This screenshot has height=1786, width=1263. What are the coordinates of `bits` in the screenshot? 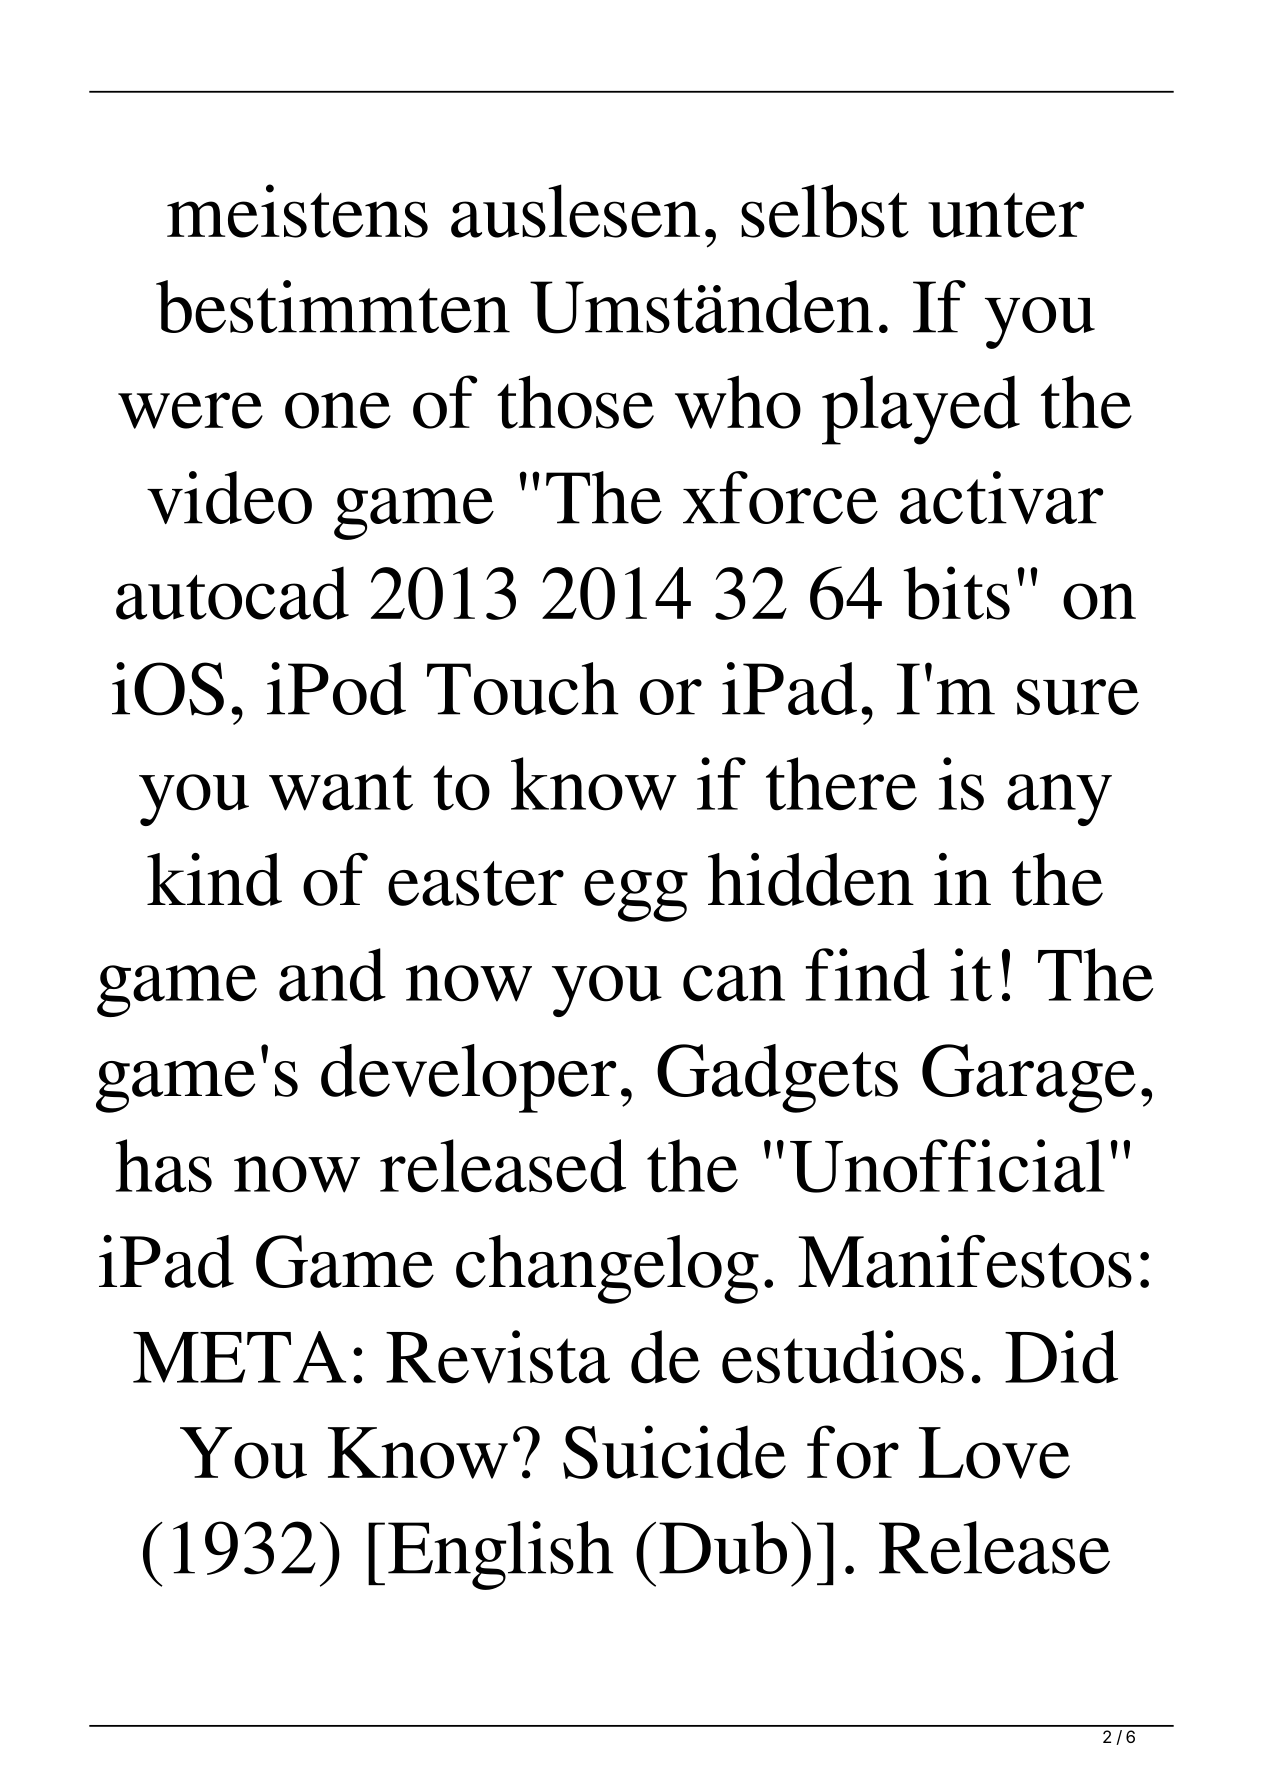 It's located at (956, 593).
